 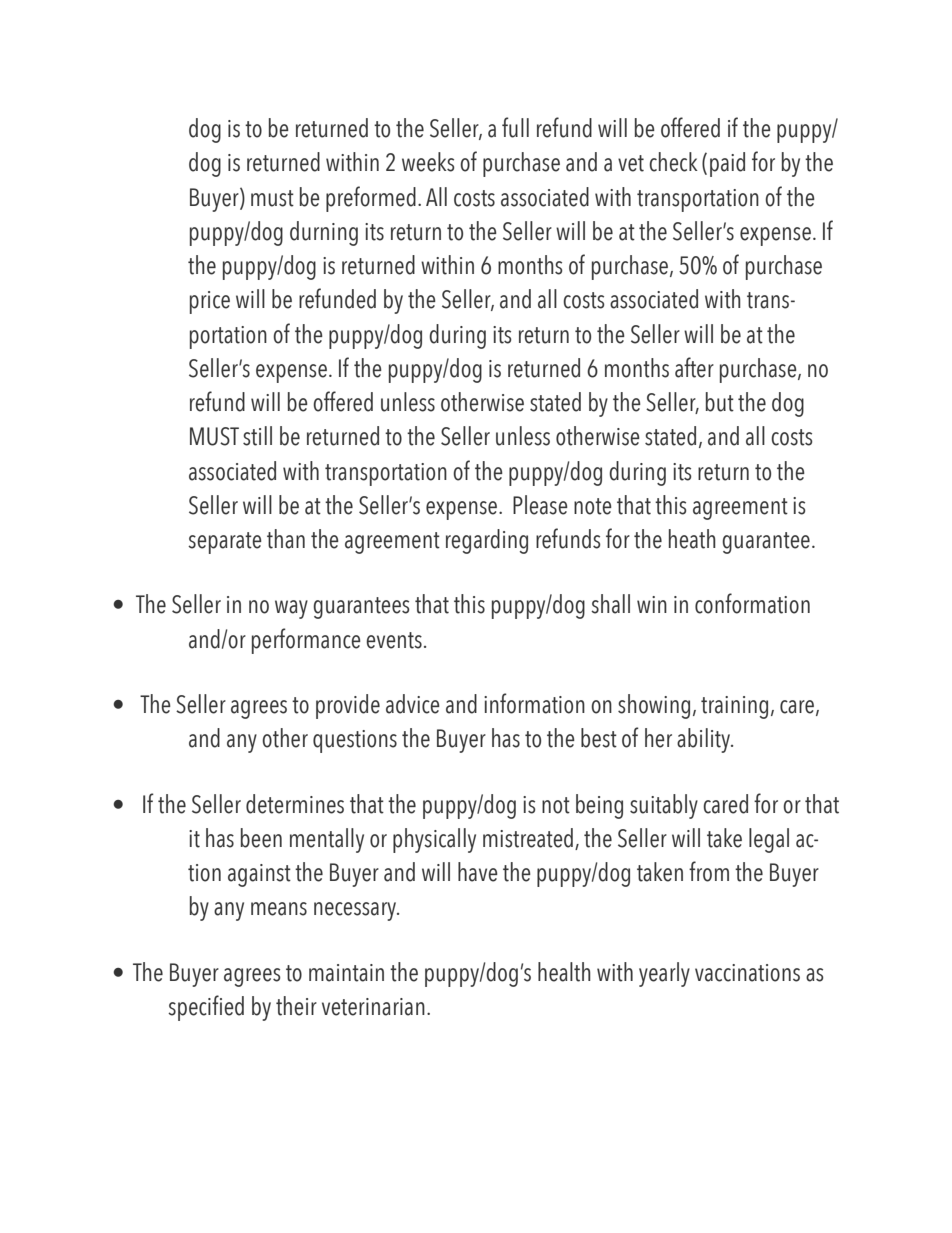 What do you see at coordinates (296, 1006) in the screenshot?
I see `their` at bounding box center [296, 1006].
